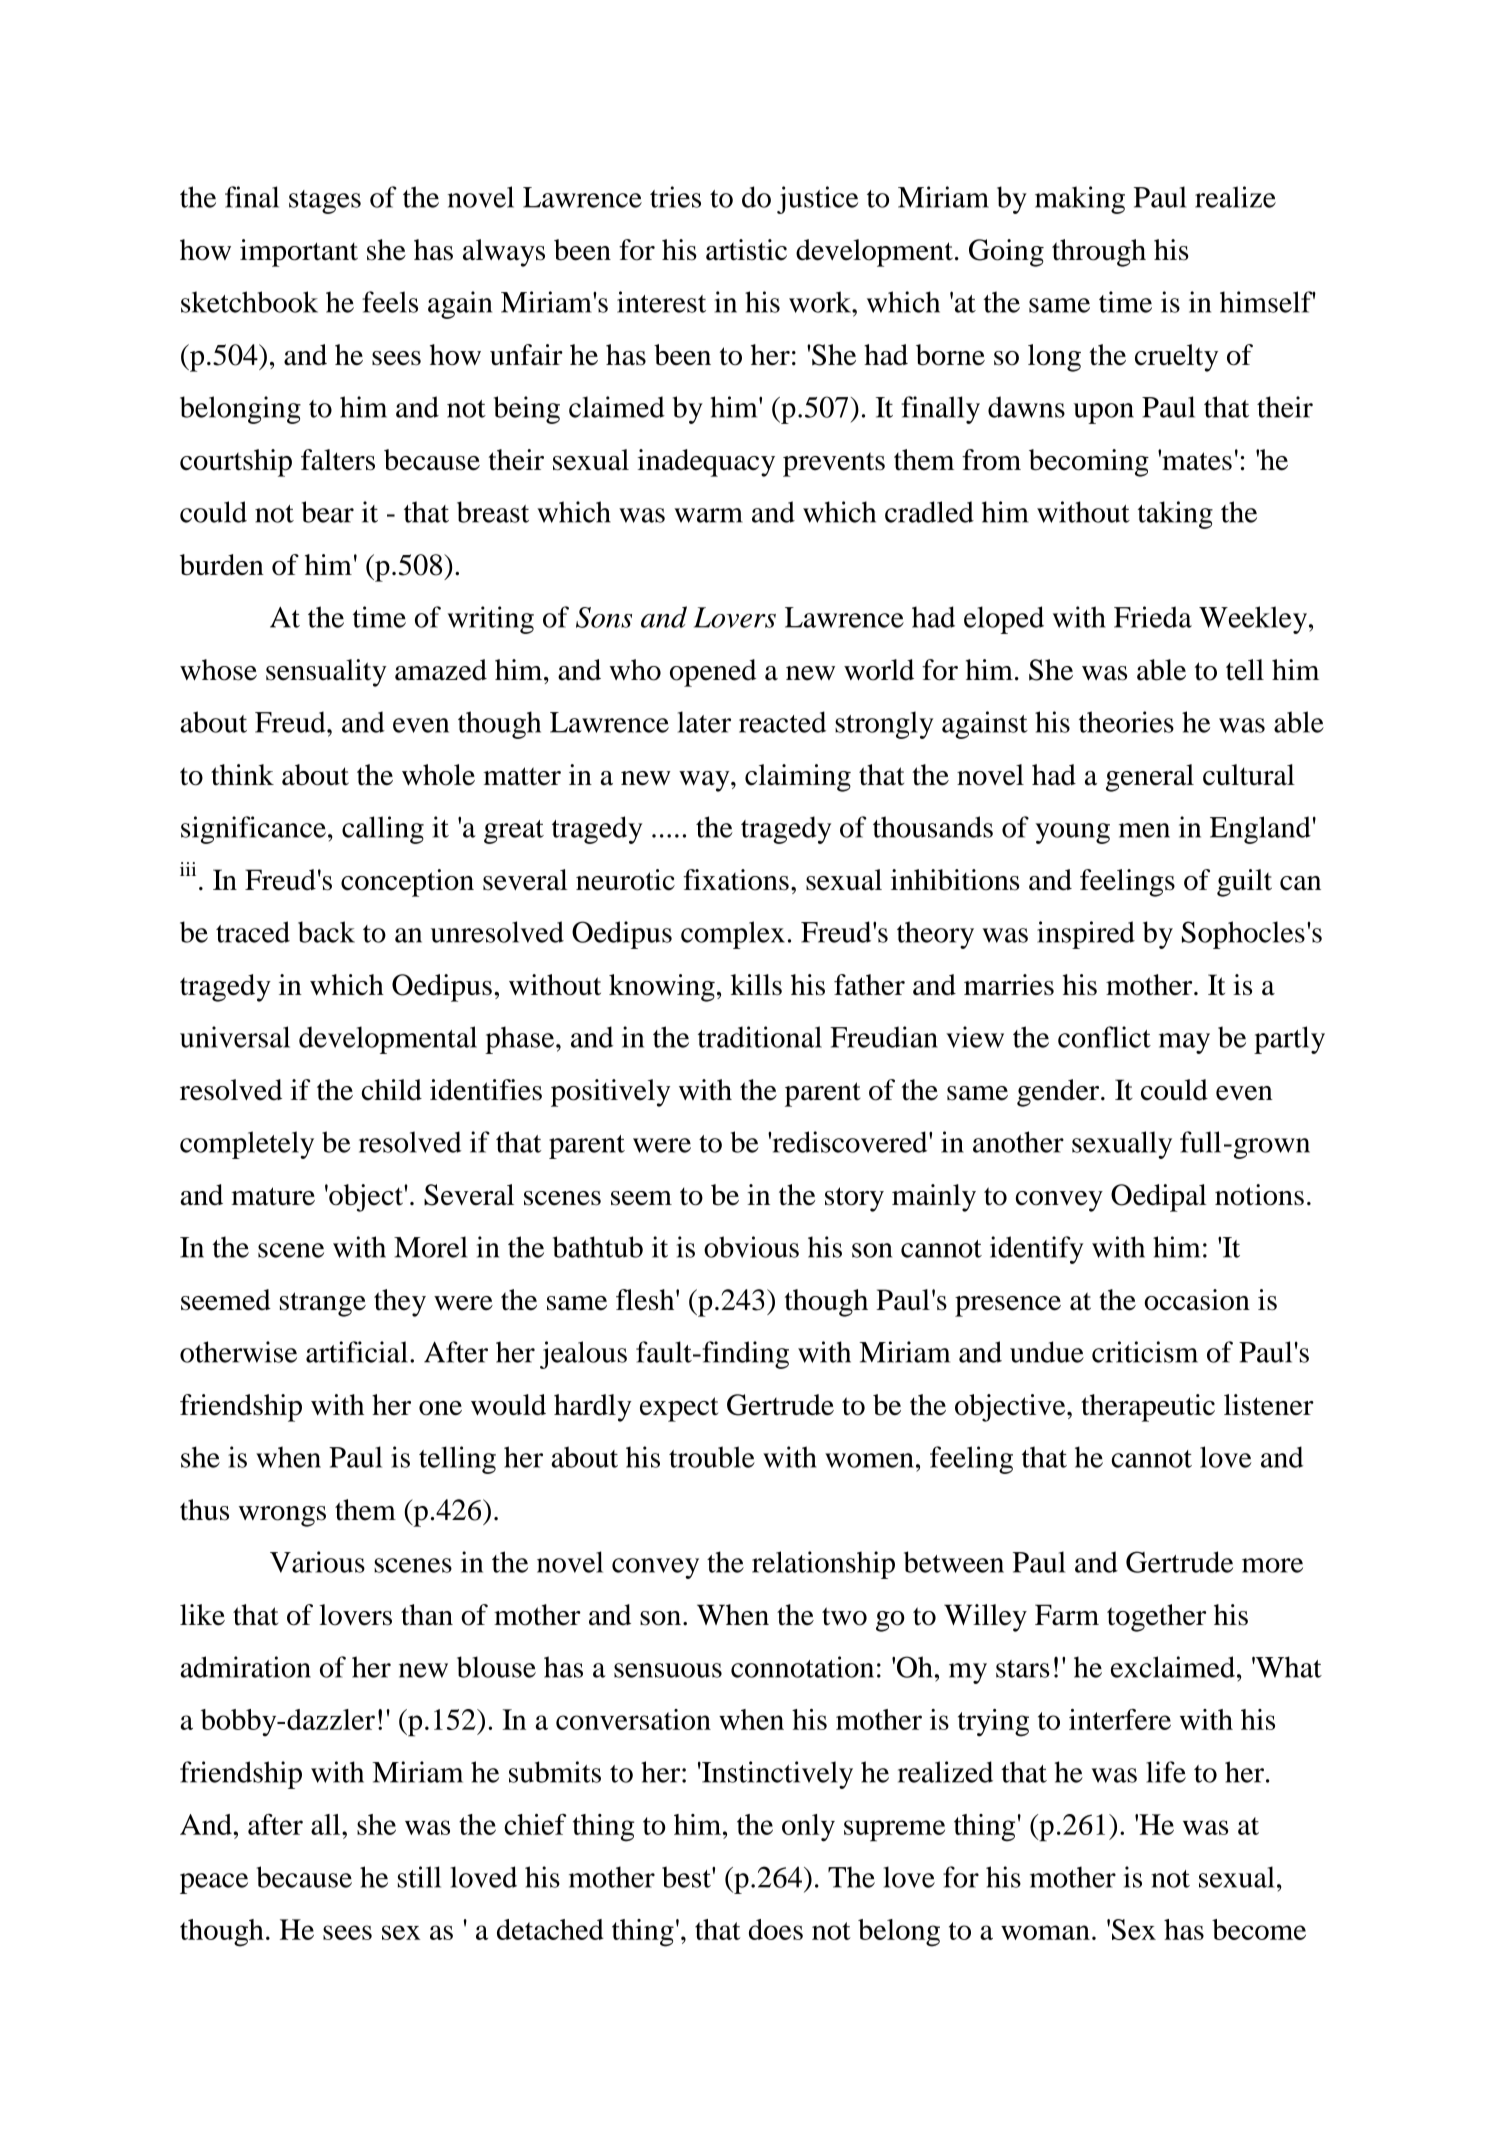  What do you see at coordinates (746, 250) in the screenshot?
I see `artistic` at bounding box center [746, 250].
